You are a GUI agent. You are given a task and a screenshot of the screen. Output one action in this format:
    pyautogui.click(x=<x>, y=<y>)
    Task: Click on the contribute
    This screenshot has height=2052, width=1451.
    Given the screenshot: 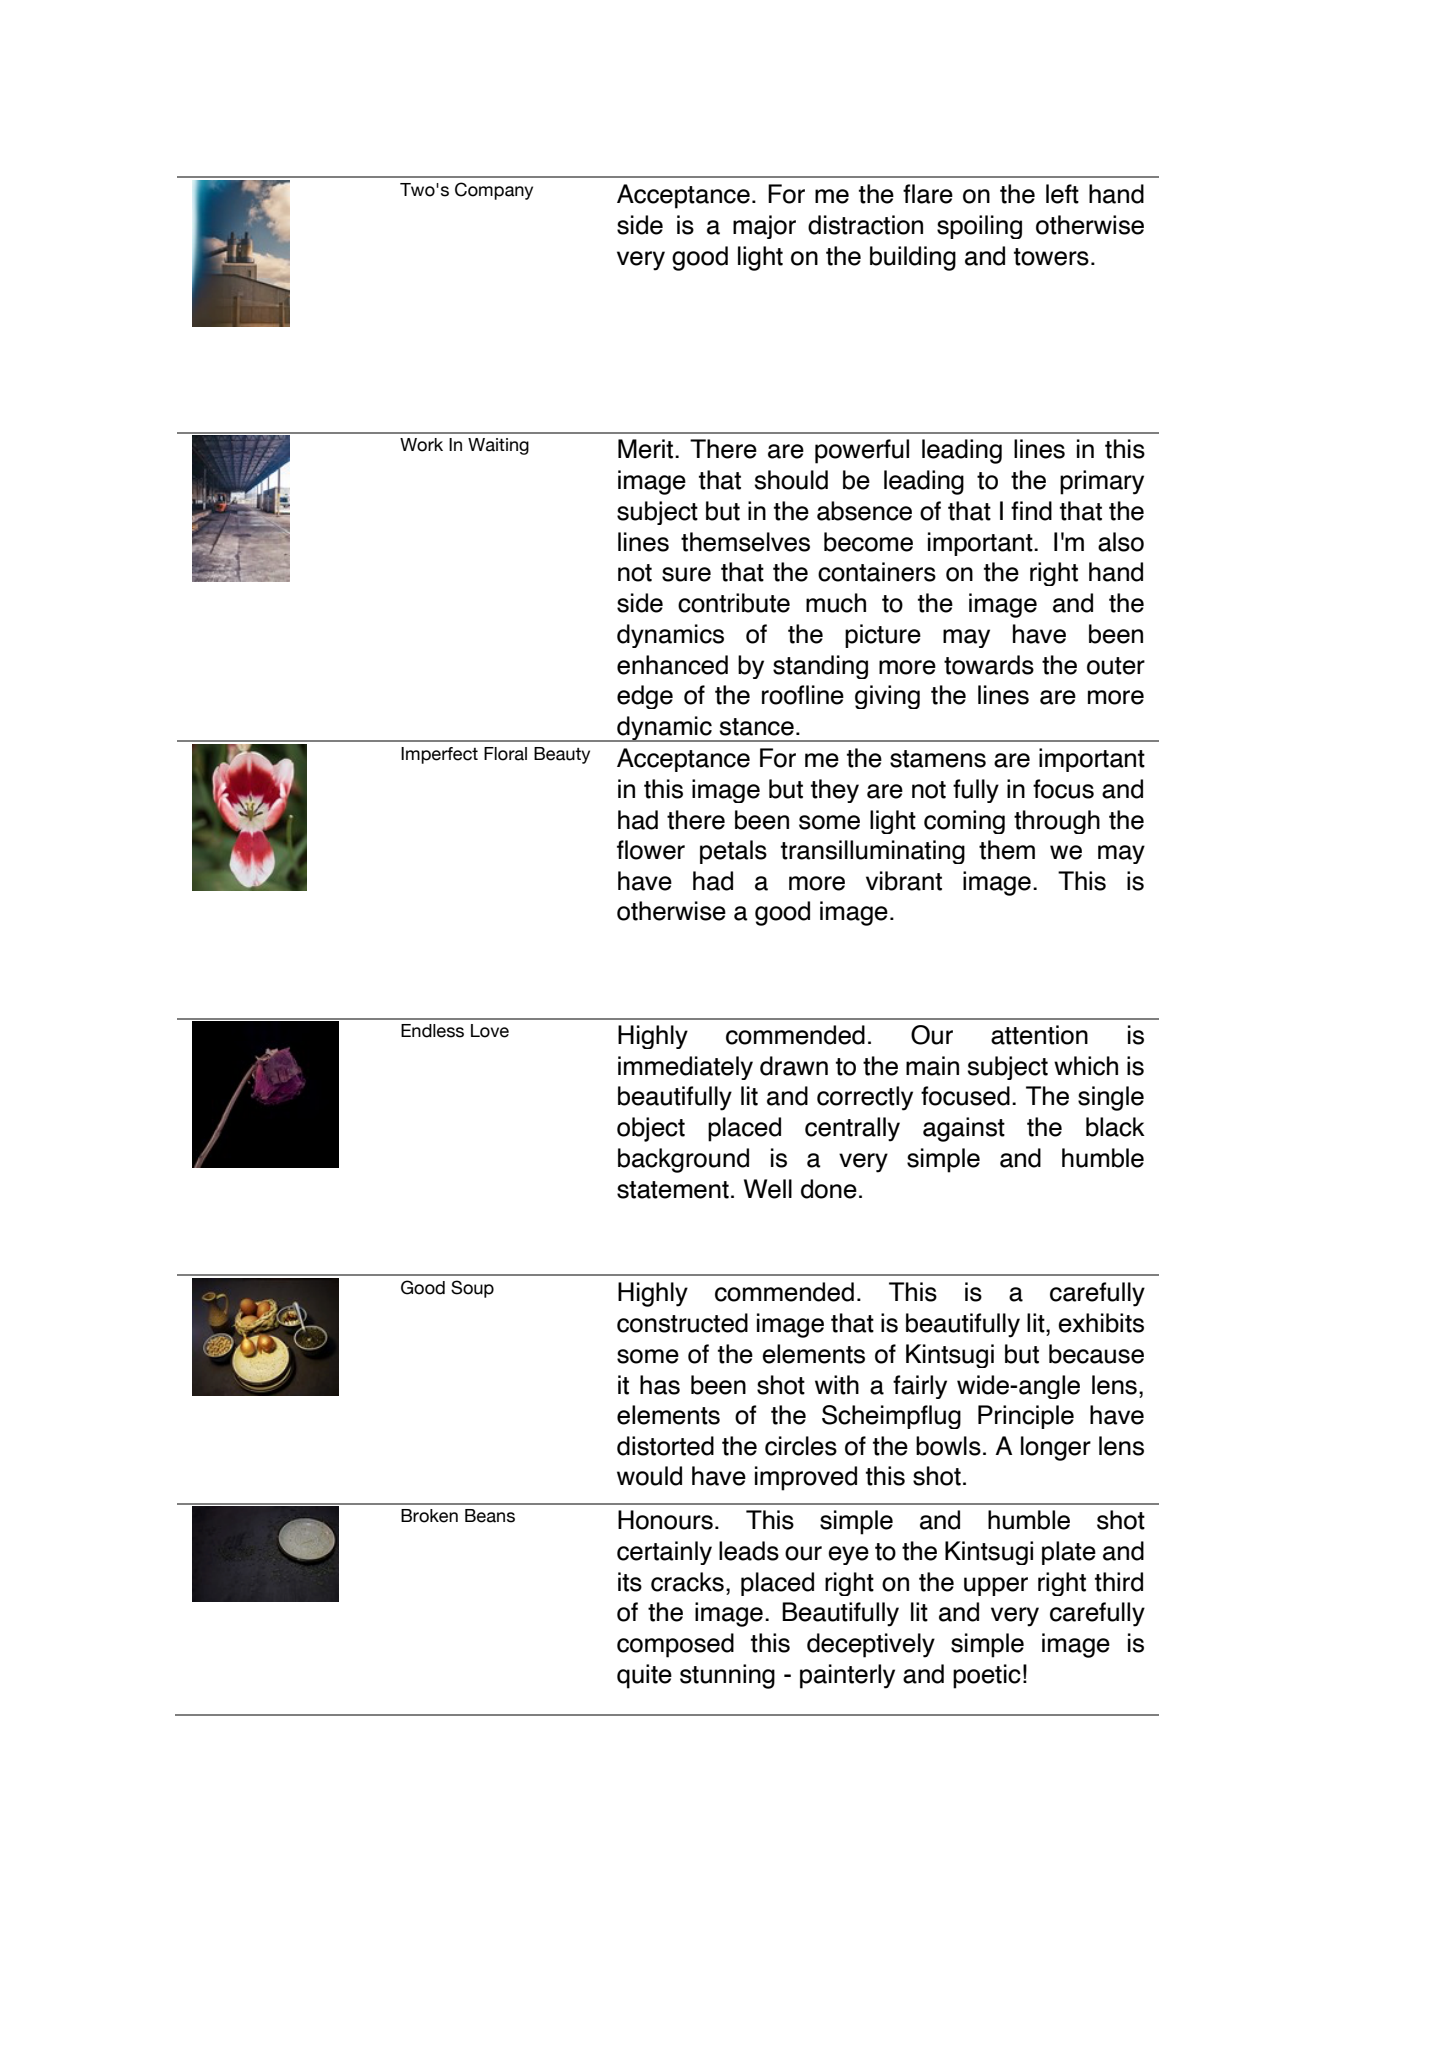 What is the action you would take?
    pyautogui.click(x=734, y=603)
